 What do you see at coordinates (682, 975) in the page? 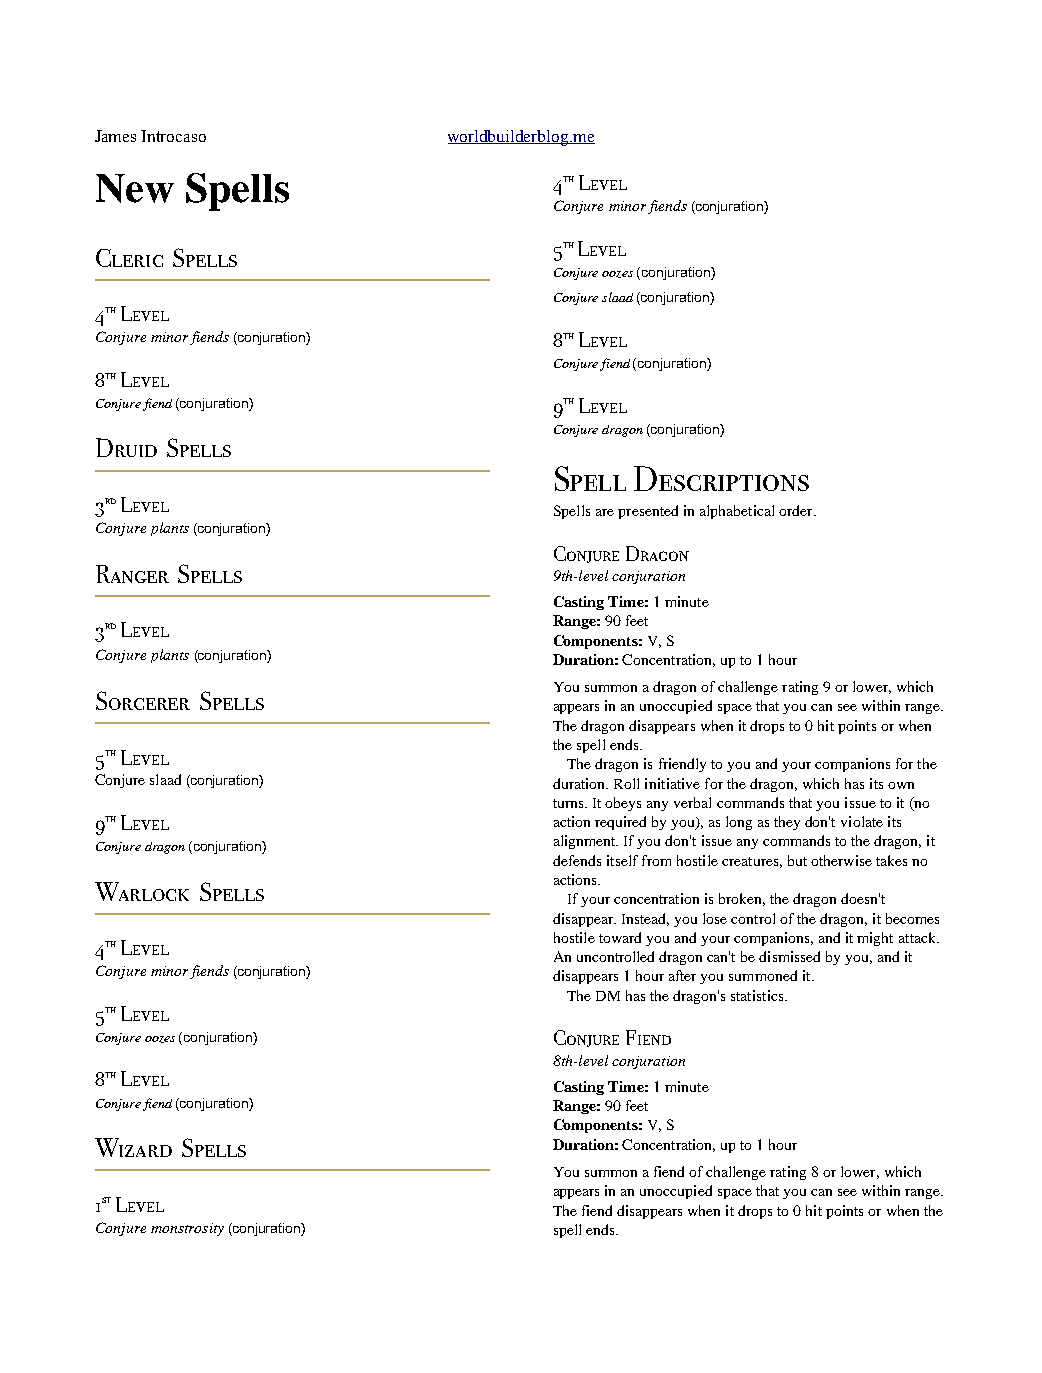
I see `after` at bounding box center [682, 975].
